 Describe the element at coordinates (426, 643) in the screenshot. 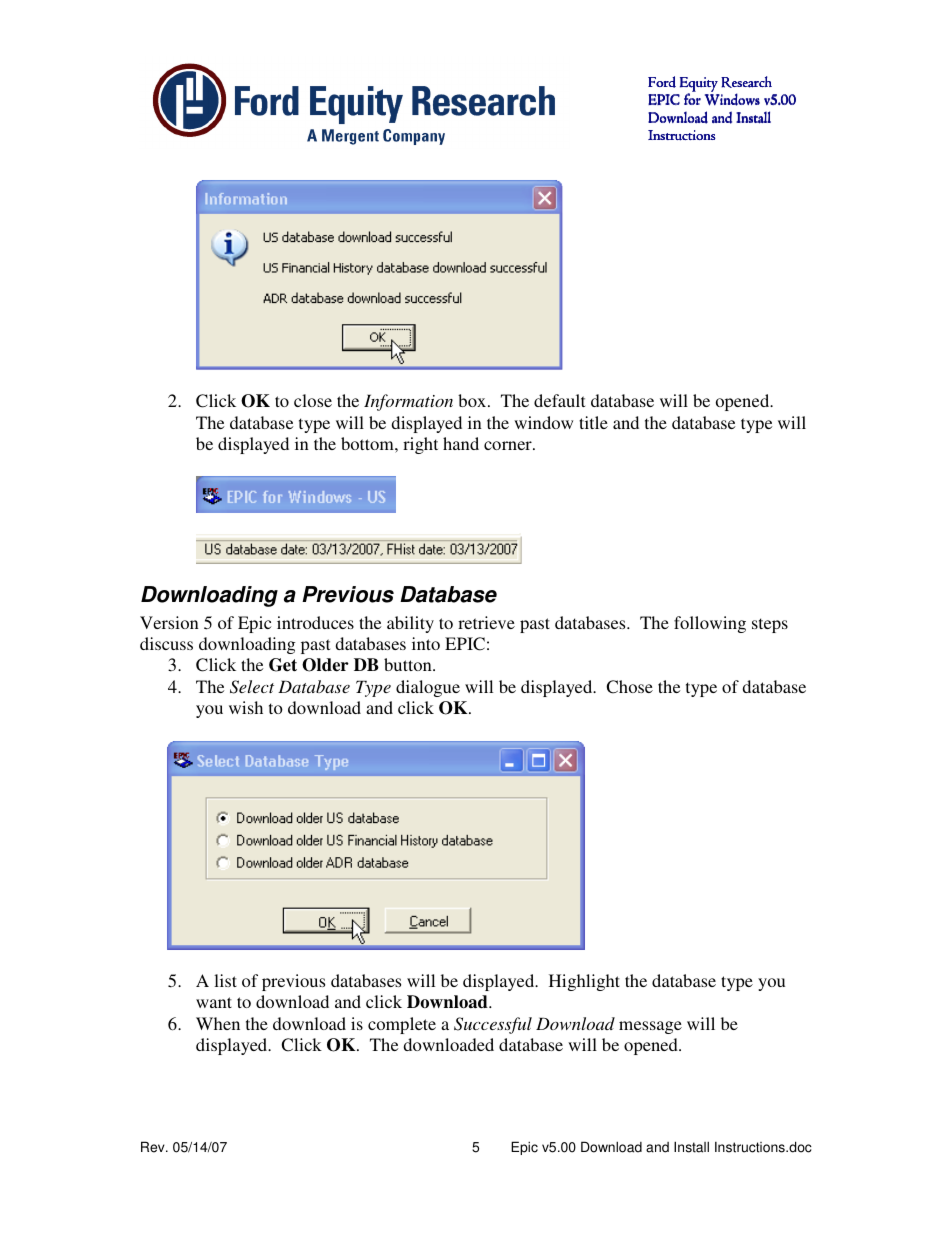

I see `into` at that location.
